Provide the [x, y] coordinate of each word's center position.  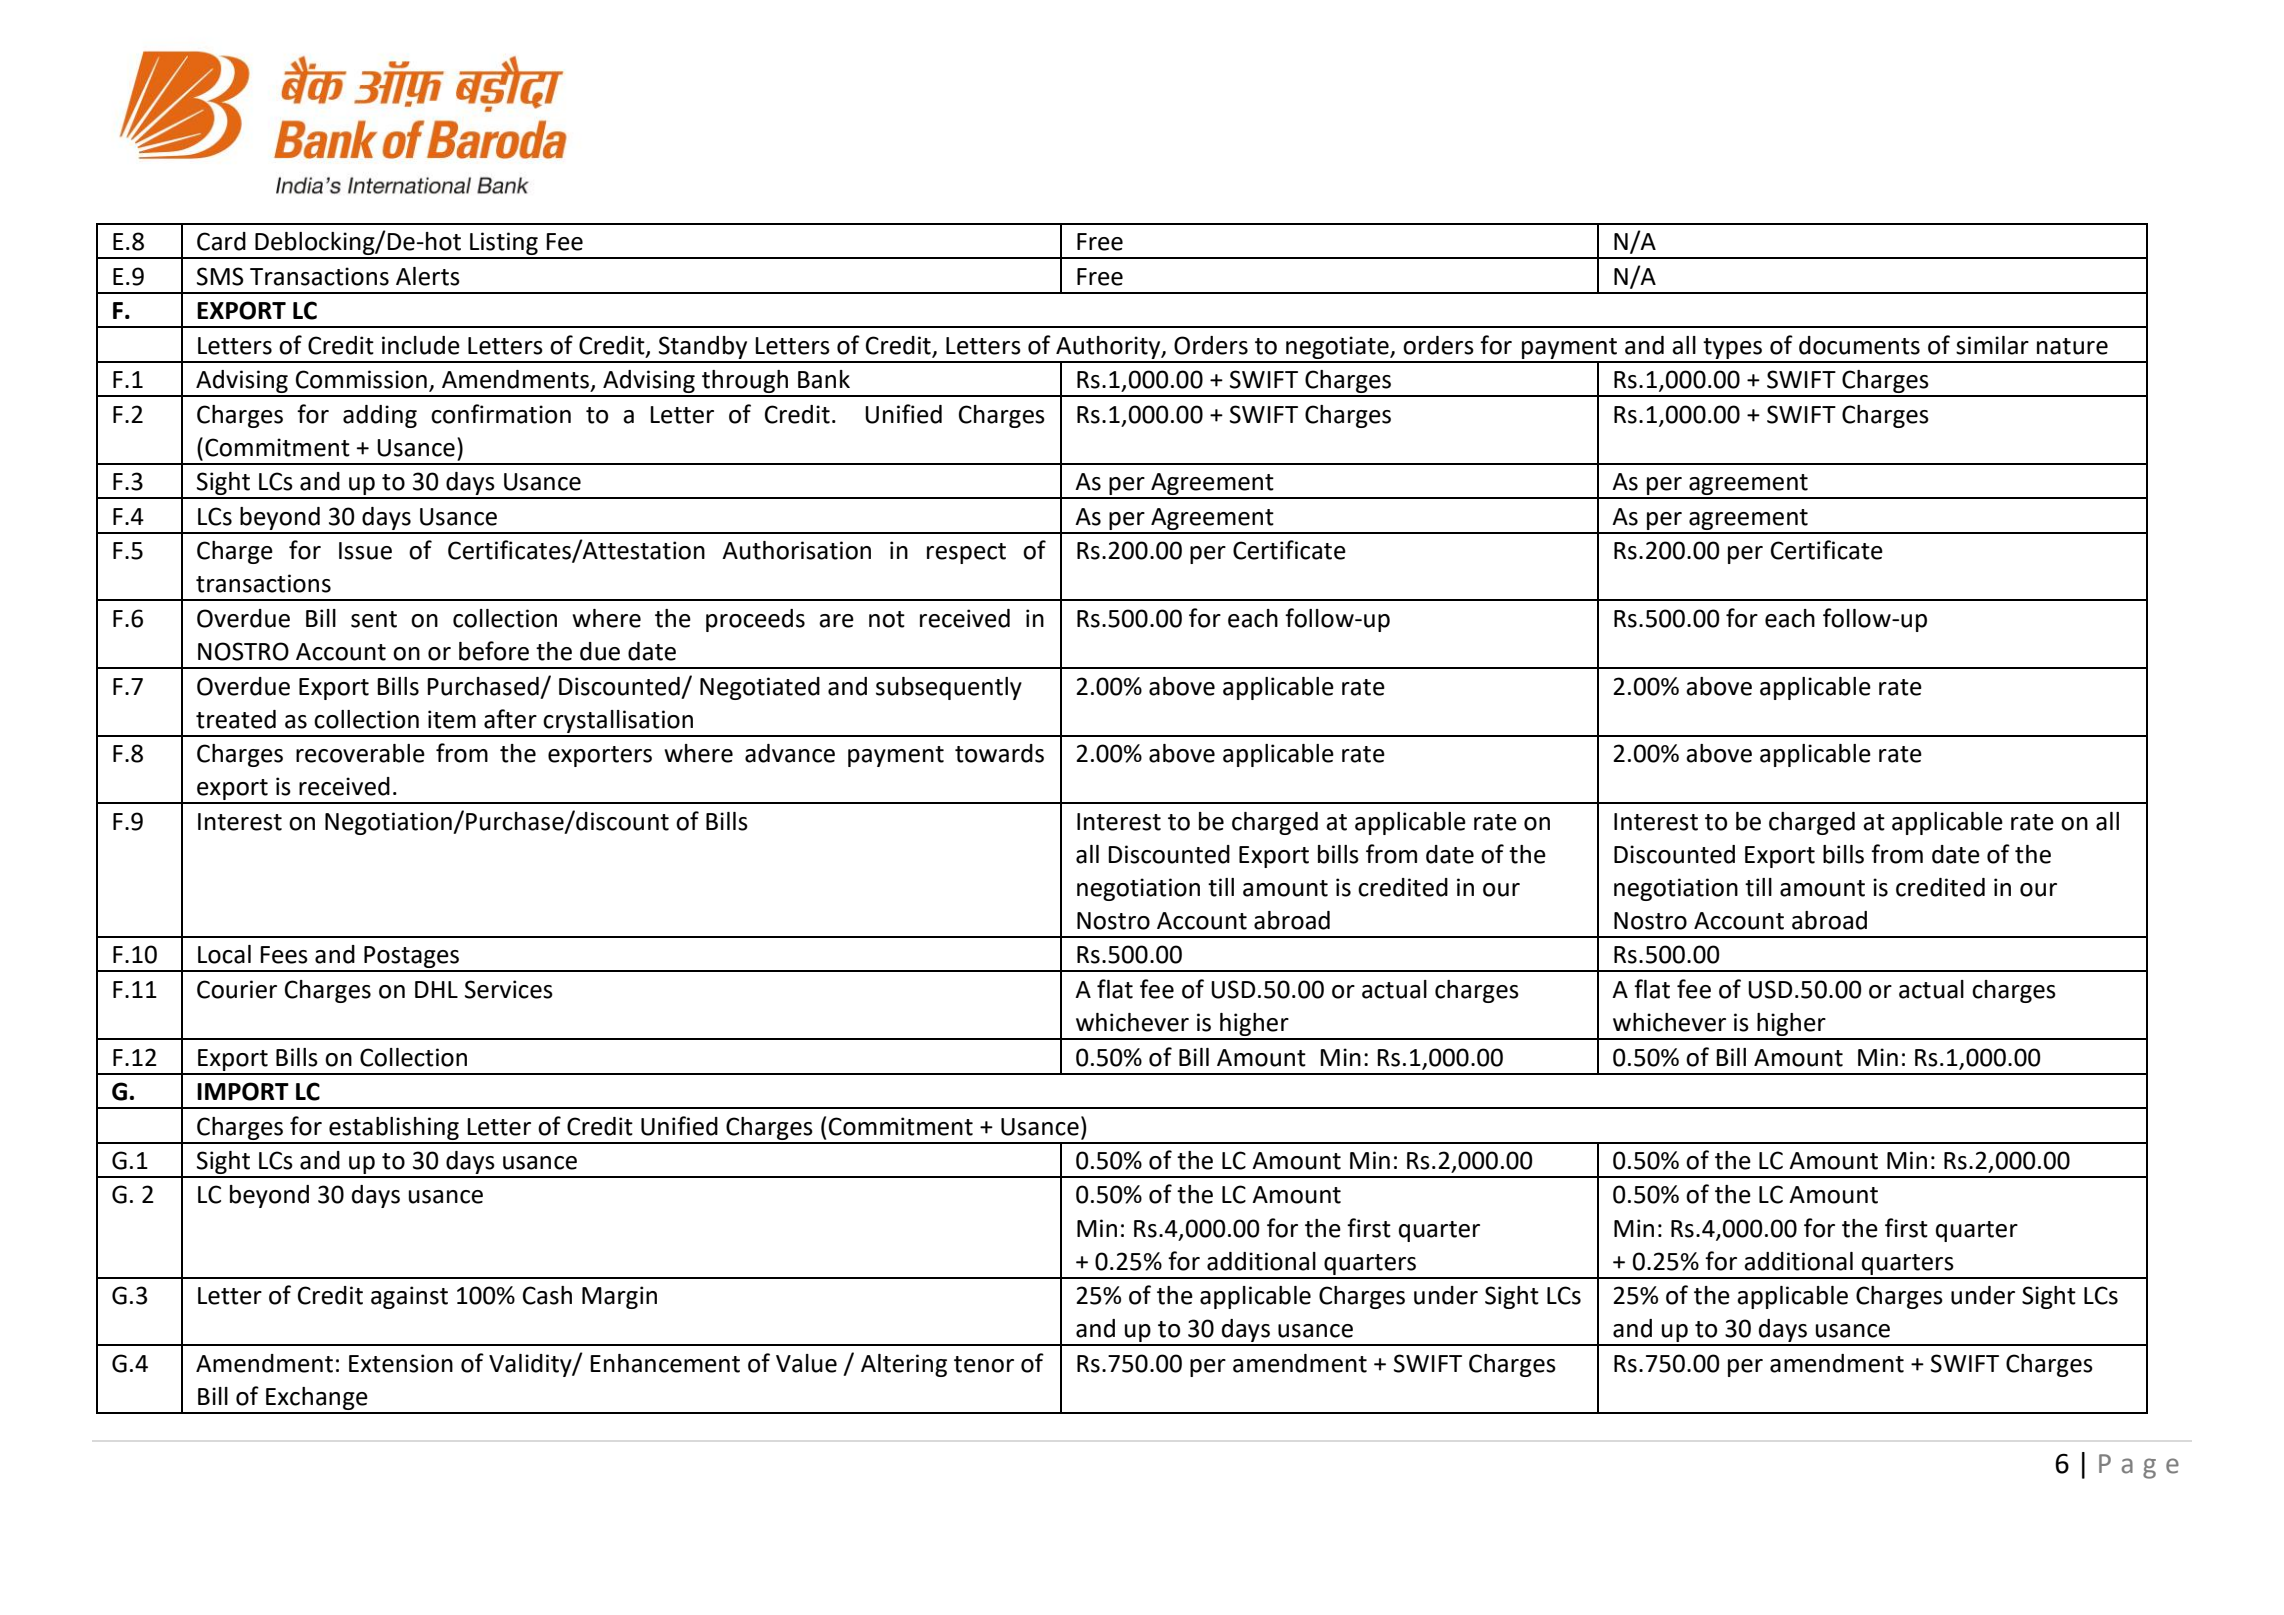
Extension [401, 1363]
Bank [824, 379]
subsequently [949, 688]
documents [1859, 345]
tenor [984, 1364]
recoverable [360, 753]
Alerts [428, 276]
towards [999, 753]
